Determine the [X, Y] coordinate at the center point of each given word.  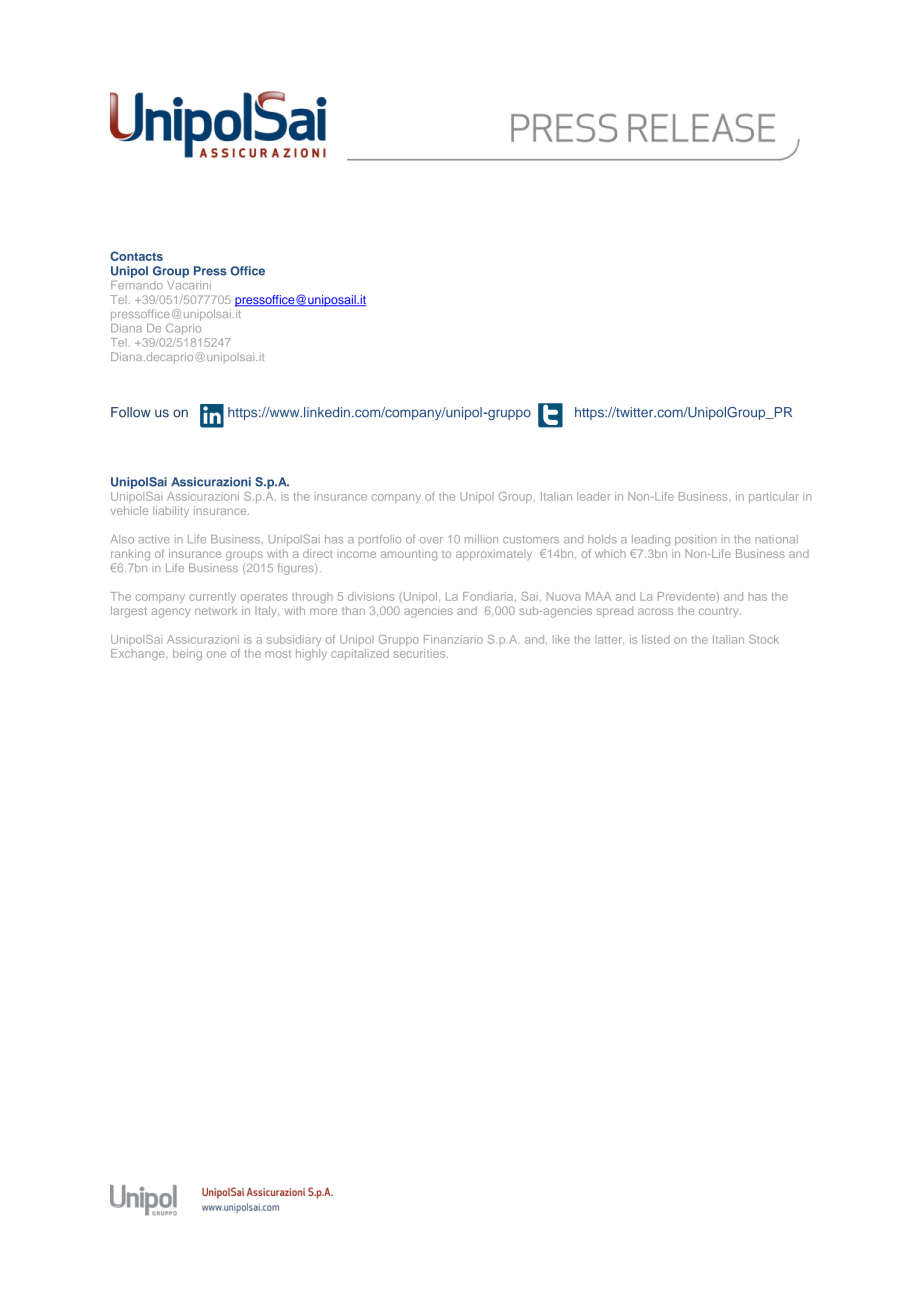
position [696, 540]
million [481, 539]
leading [651, 540]
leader [594, 496]
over [431, 540]
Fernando [137, 285]
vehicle [129, 510]
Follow [131, 412]
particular [774, 497]
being [187, 654]
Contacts [136, 256]
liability [171, 512]
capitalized [360, 654]
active [154, 539]
